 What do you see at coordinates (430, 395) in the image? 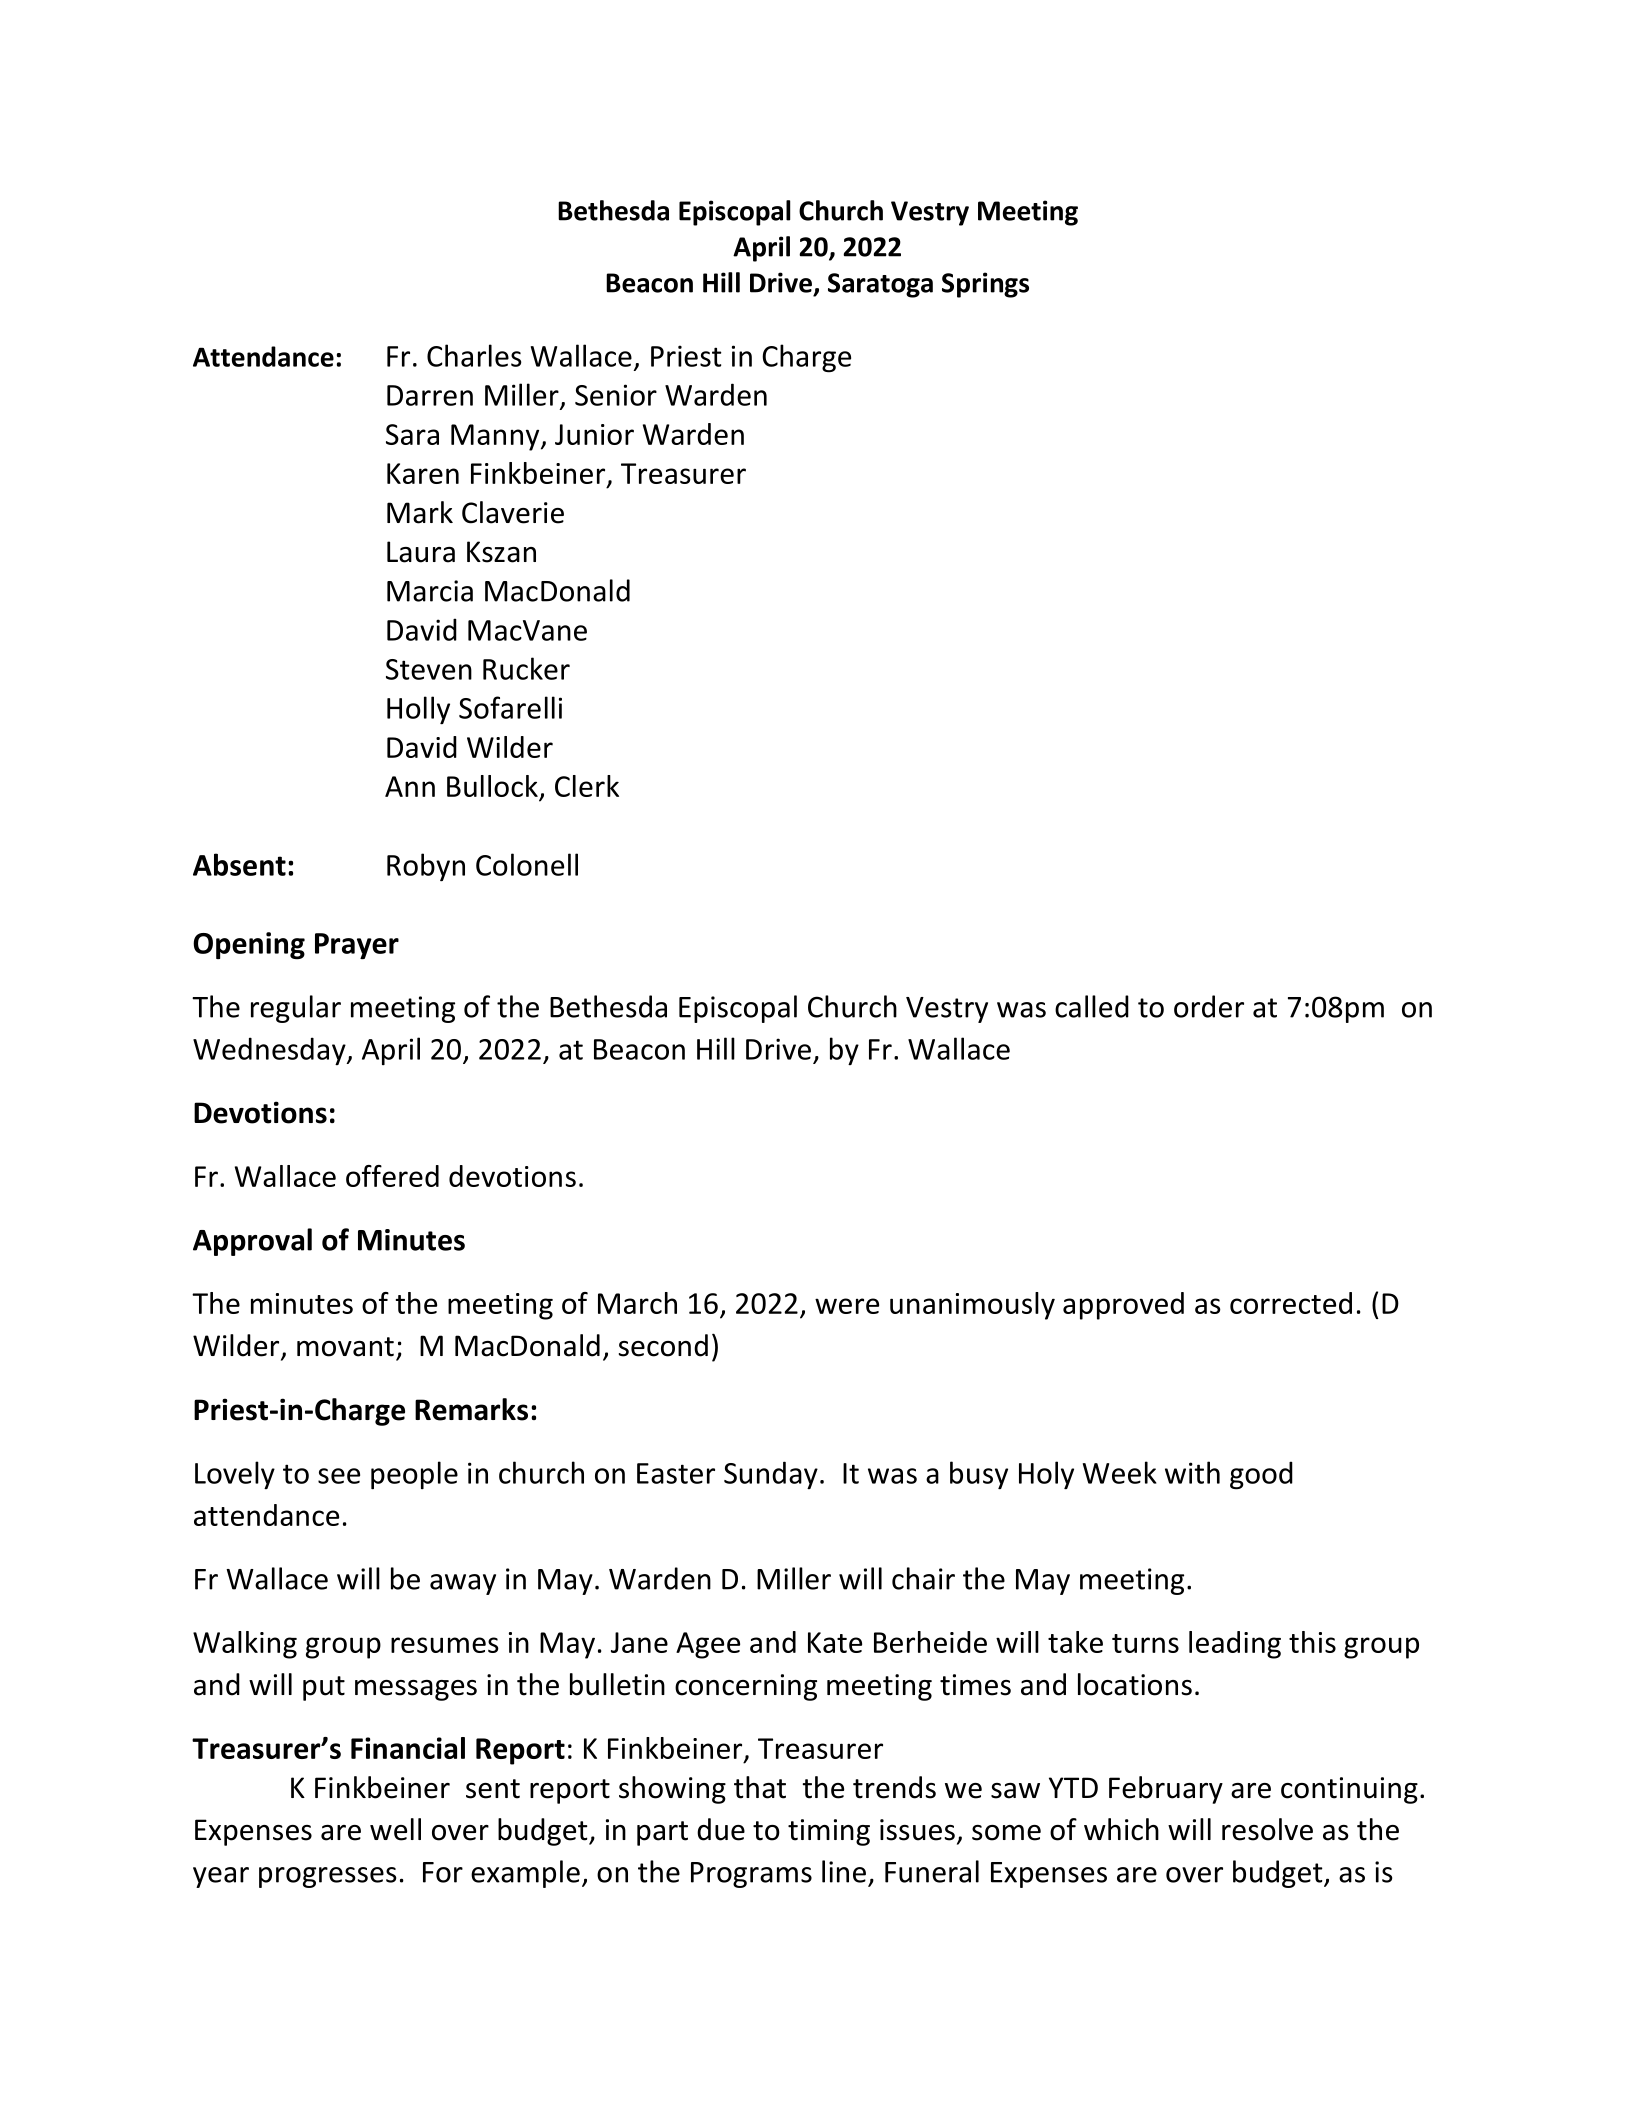
I see `Darren` at bounding box center [430, 395].
